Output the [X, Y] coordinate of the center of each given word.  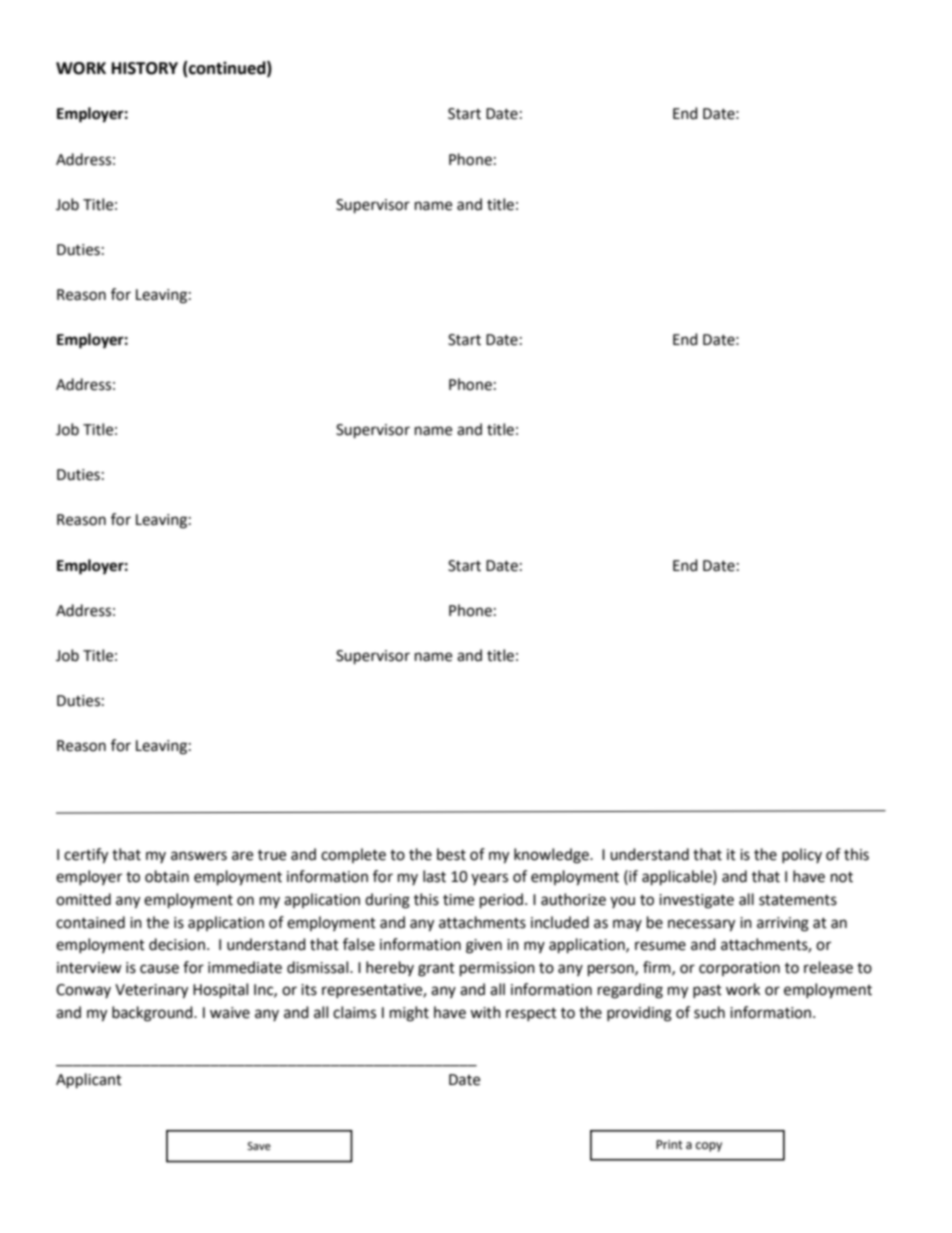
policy [802, 855]
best [451, 854]
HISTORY [145, 68]
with [485, 1012]
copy [709, 1147]
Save [259, 1146]
